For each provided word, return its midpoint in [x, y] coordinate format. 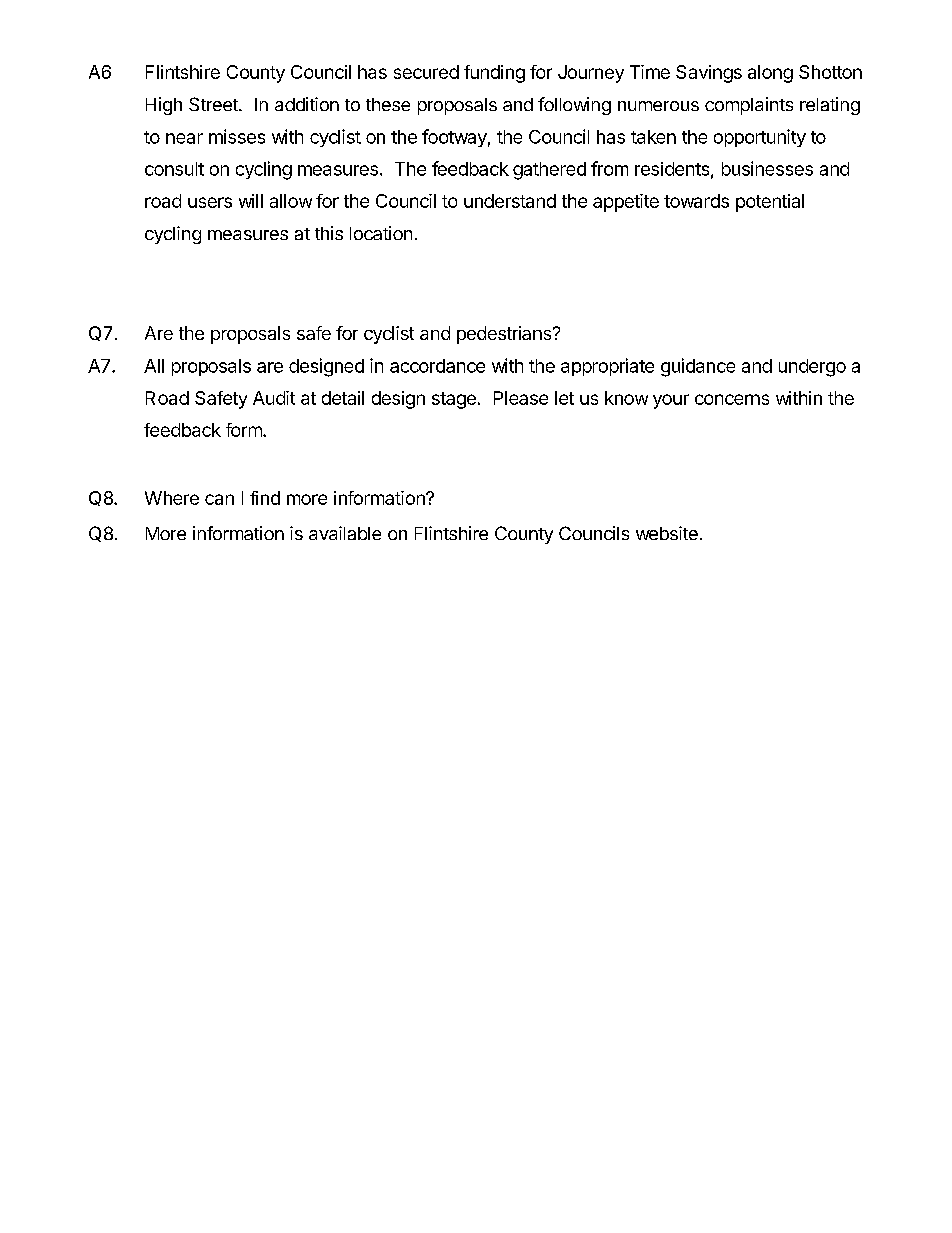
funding [494, 74]
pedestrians [505, 335]
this [329, 233]
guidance [698, 367]
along [770, 74]
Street [214, 104]
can [219, 499]
